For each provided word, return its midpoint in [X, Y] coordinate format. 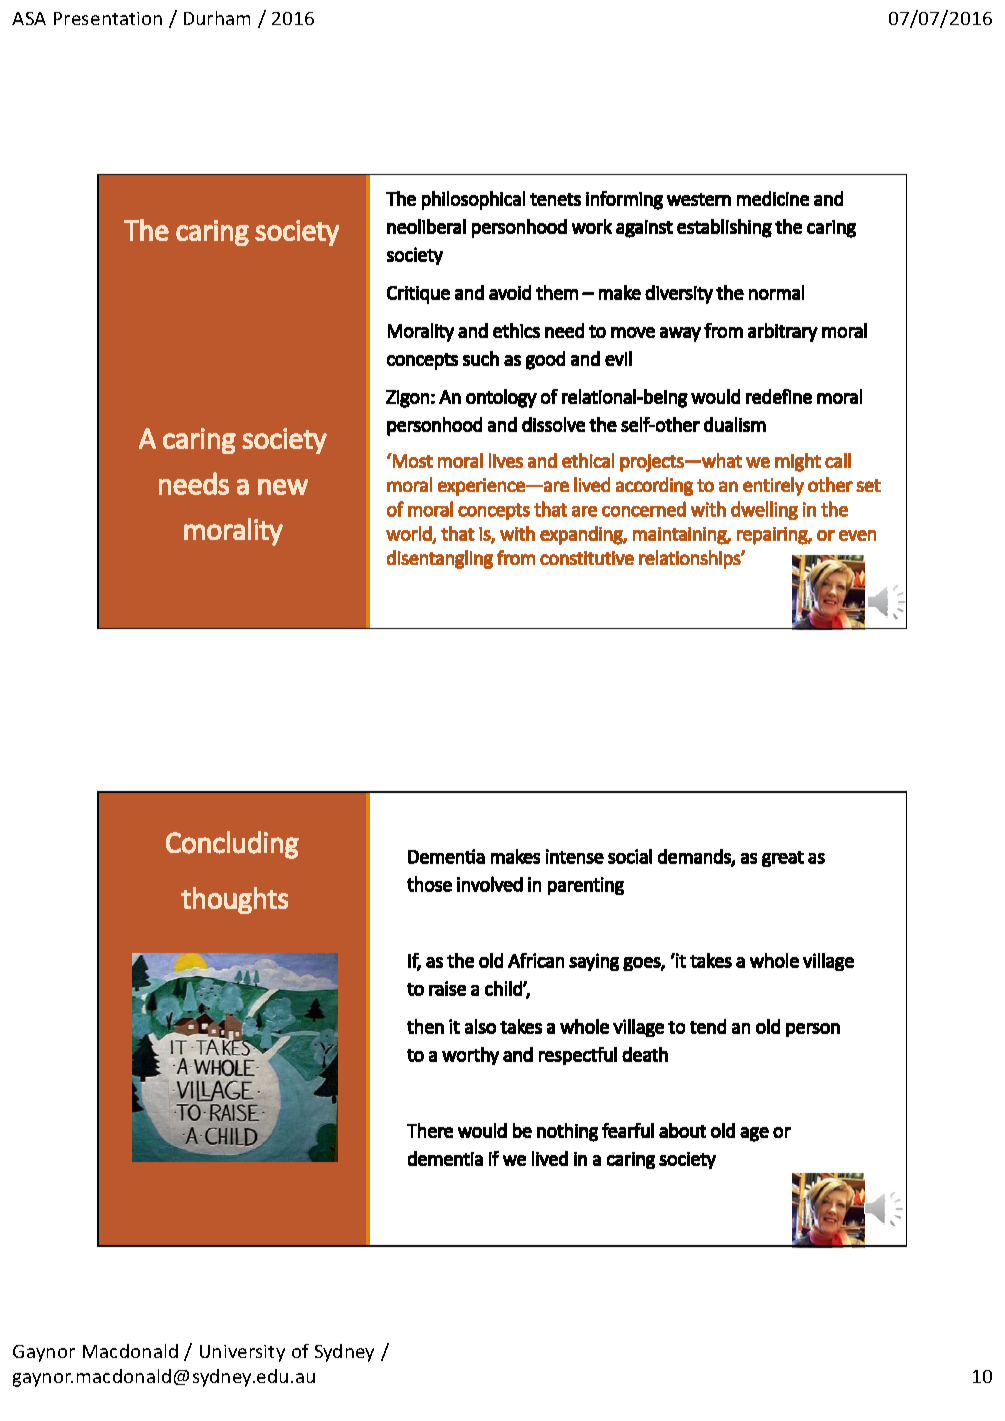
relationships [690, 559]
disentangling [440, 559]
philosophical [473, 200]
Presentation [108, 18]
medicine [773, 198]
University [242, 1353]
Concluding [232, 845]
